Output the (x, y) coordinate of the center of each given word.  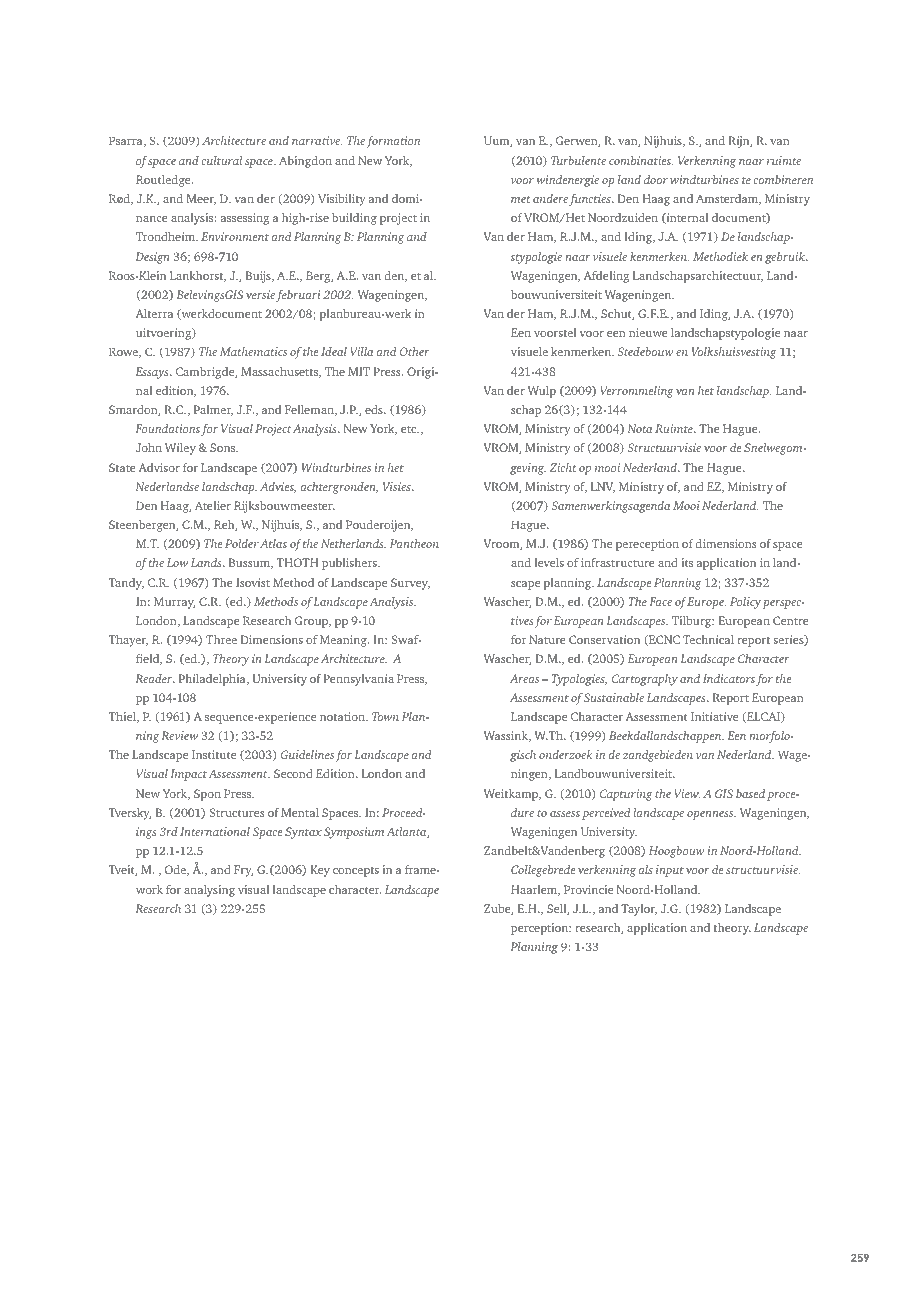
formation (393, 142)
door (656, 179)
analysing (209, 891)
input (670, 871)
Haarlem (535, 890)
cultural (222, 160)
